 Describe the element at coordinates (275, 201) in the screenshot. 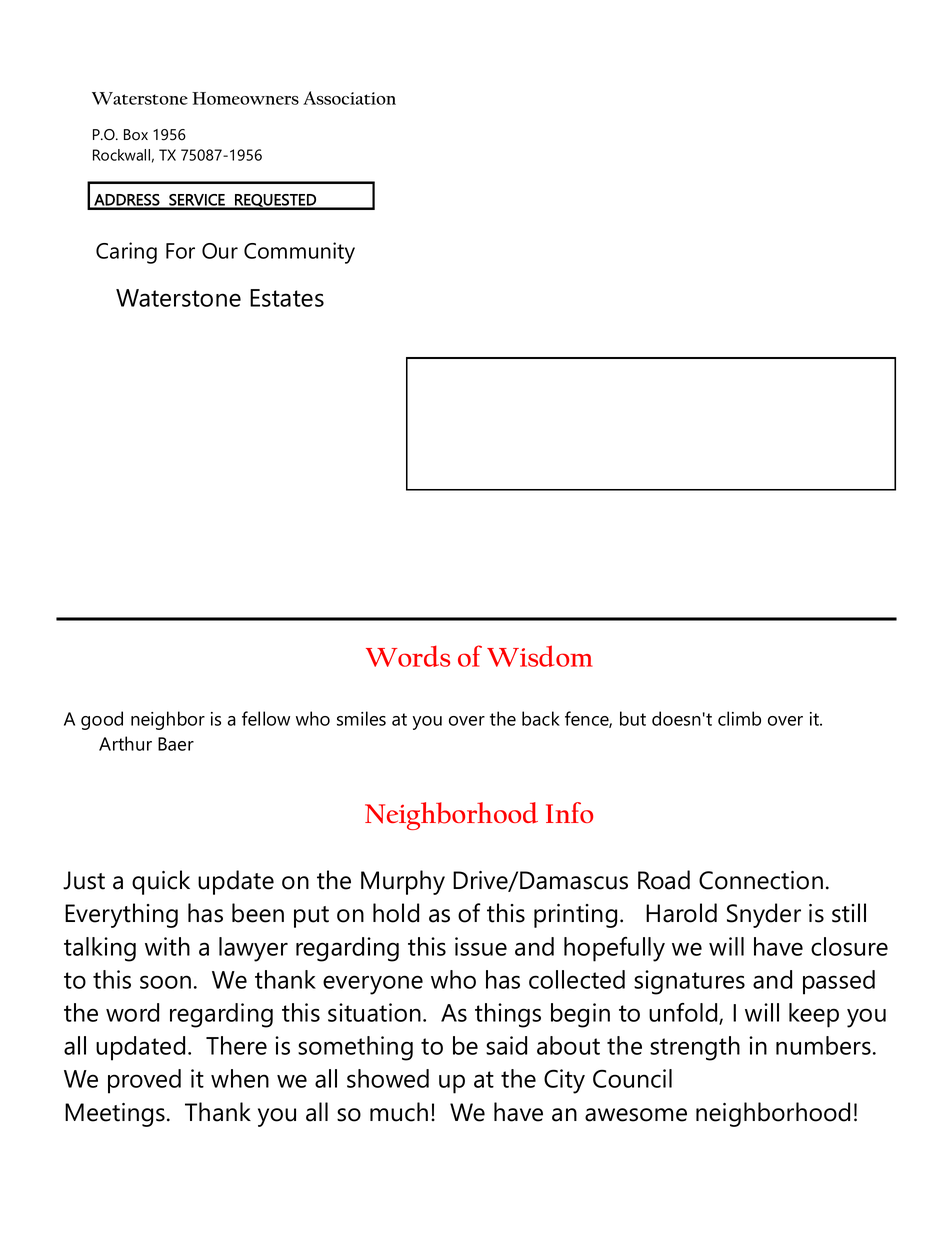

I see `REQUESTED` at that location.
